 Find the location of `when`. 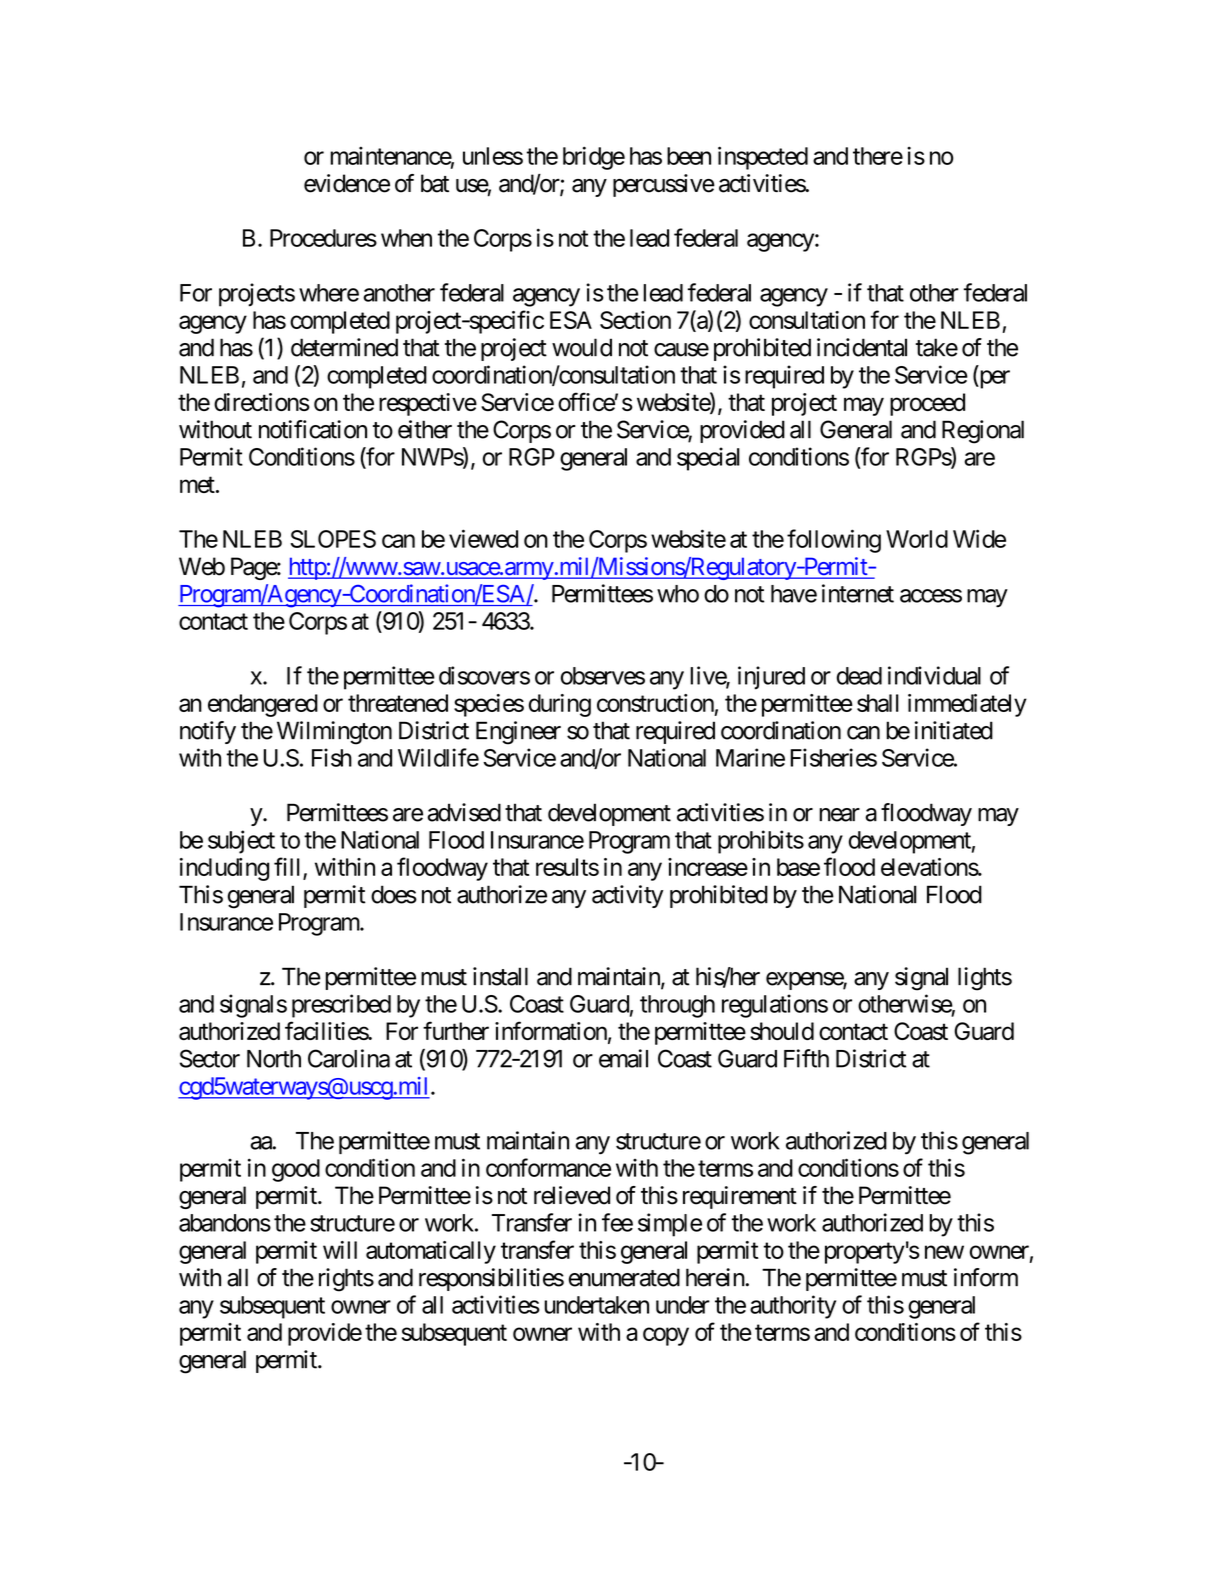

when is located at coordinates (406, 238).
